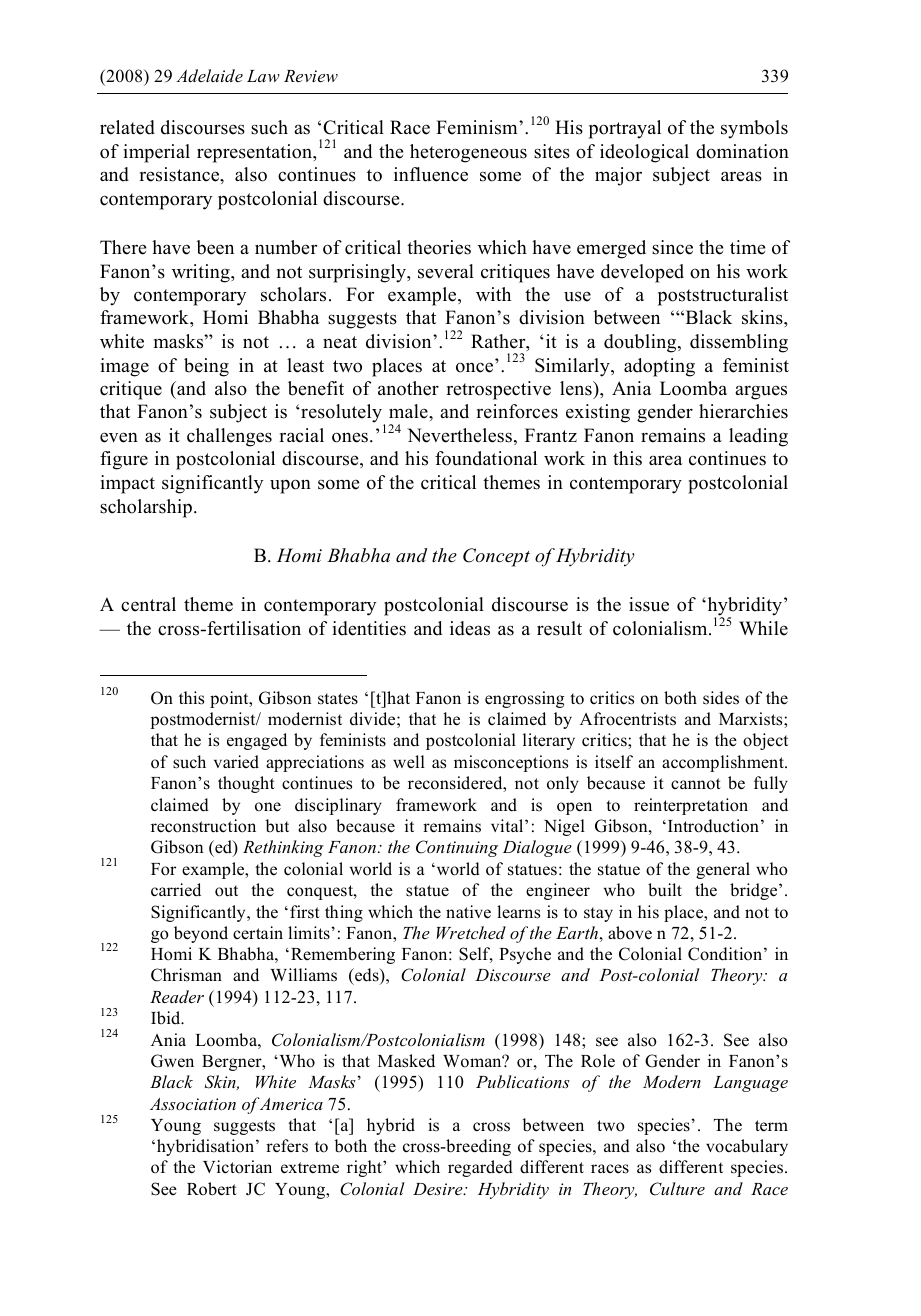 This screenshot has height=1316, width=921. What do you see at coordinates (480, 1168) in the screenshot?
I see `regarded` at bounding box center [480, 1168].
